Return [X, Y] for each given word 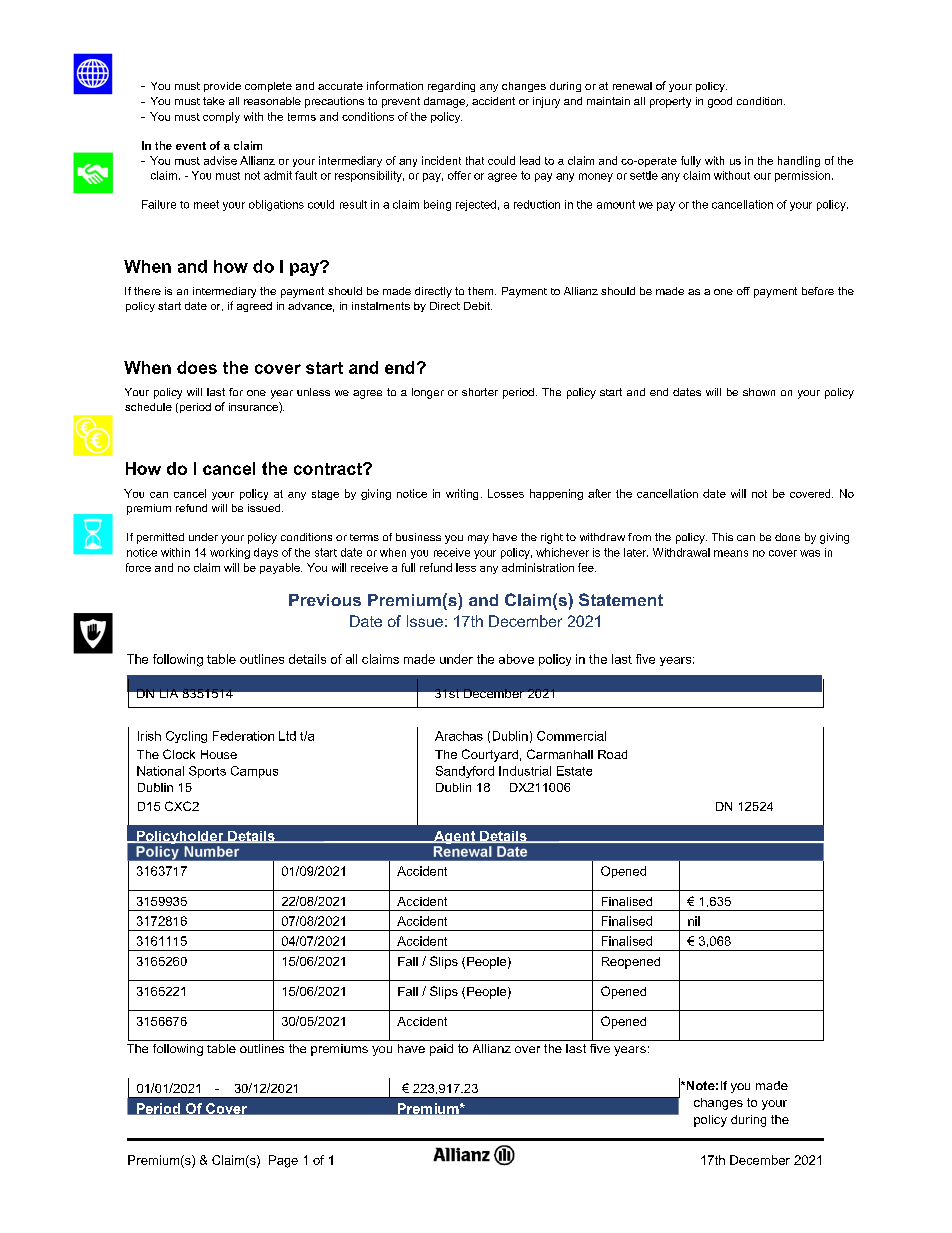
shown [759, 392]
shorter [480, 392]
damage [445, 102]
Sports [207, 772]
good [720, 102]
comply [221, 117]
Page [283, 1161]
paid [441, 1050]
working [230, 553]
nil [694, 921]
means [731, 553]
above [516, 659]
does [197, 367]
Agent [455, 839]
